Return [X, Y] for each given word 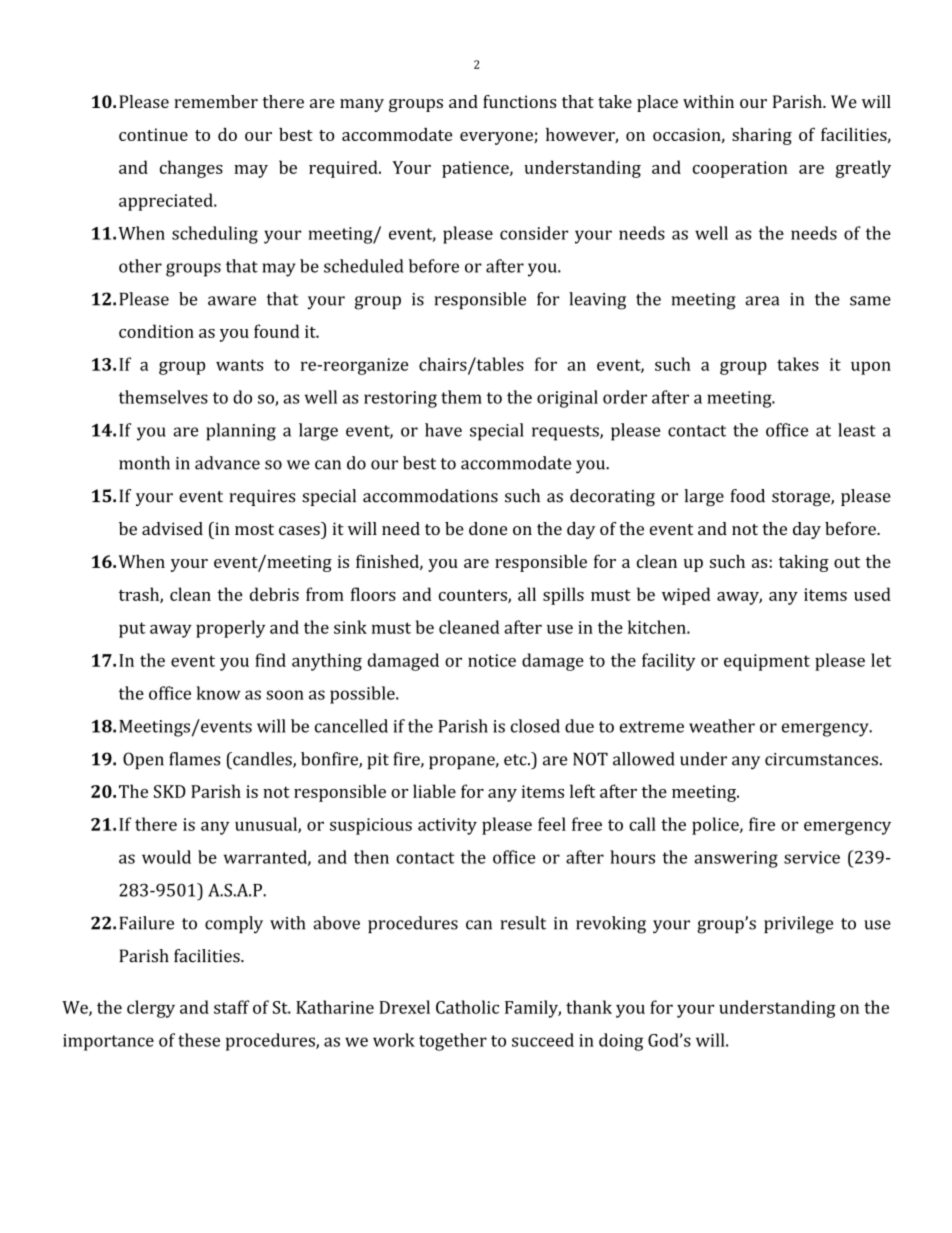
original [567, 399]
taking [804, 563]
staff [231, 1007]
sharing [762, 136]
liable [434, 791]
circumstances [821, 759]
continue [153, 134]
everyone [497, 138]
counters [474, 596]
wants [239, 365]
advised [172, 528]
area [762, 301]
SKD [170, 791]
